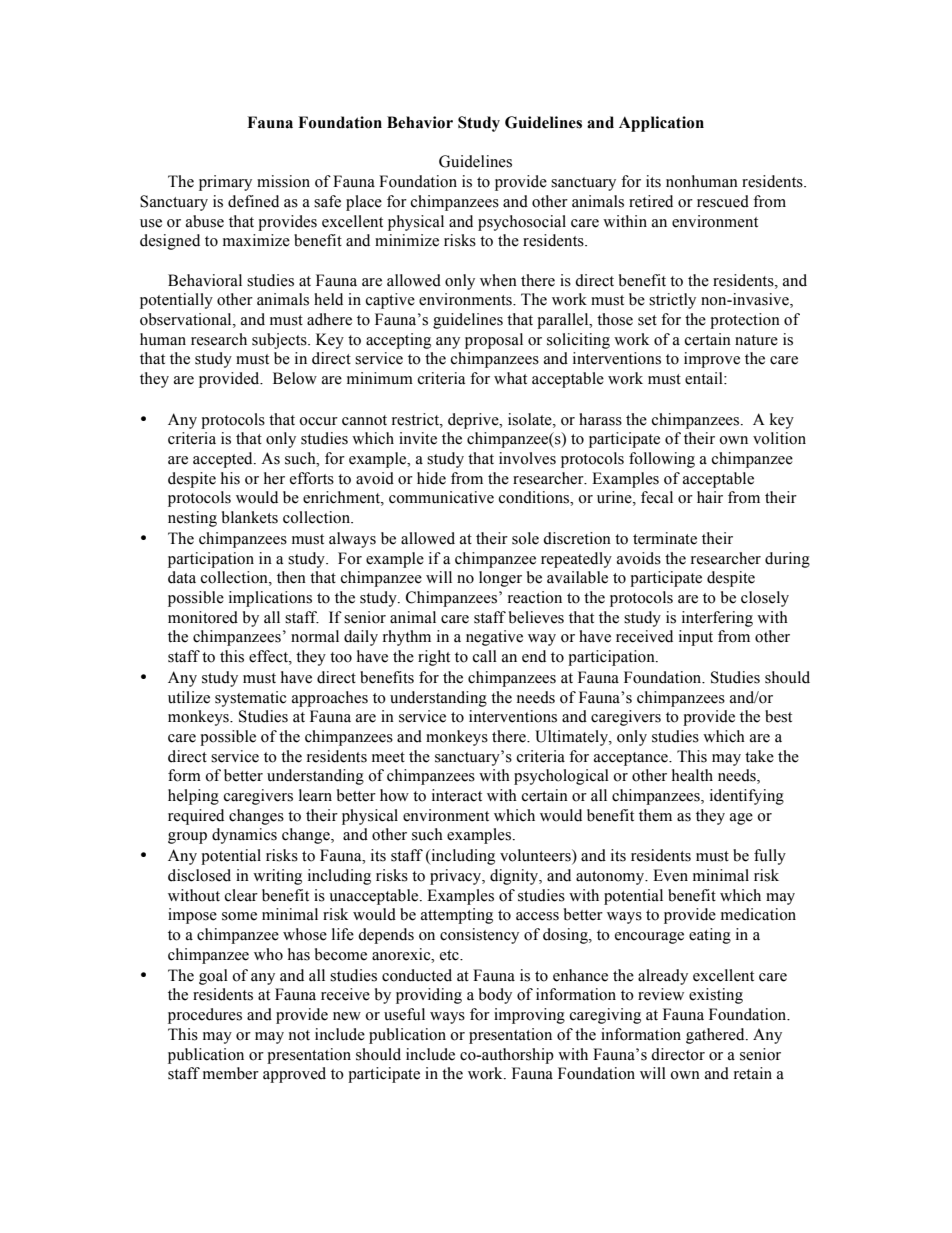 Image resolution: width=952 pixels, height=1233 pixels. What do you see at coordinates (529, 1016) in the screenshot?
I see `improving` at bounding box center [529, 1016].
